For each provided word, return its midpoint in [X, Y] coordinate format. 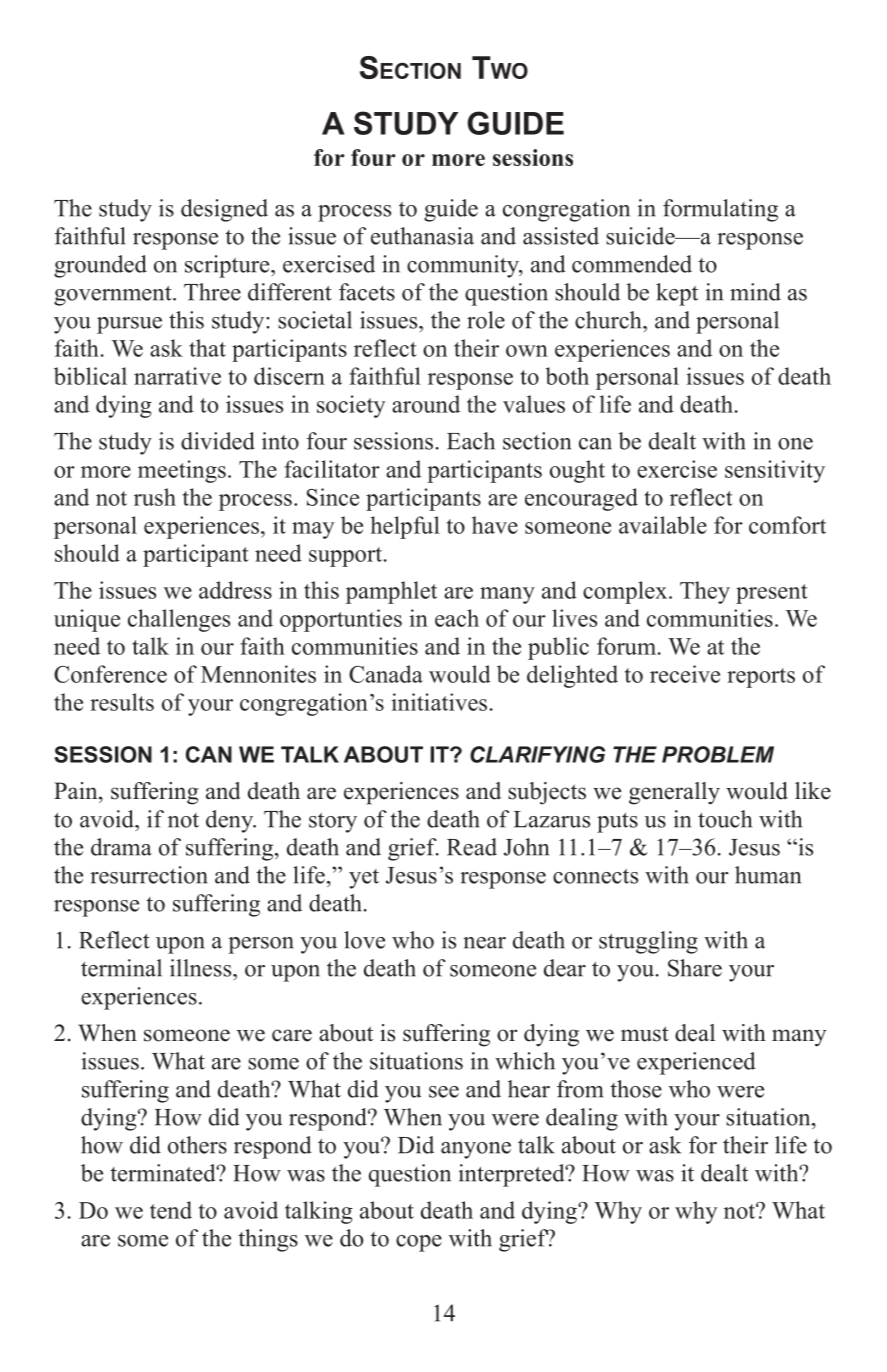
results [122, 702]
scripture [228, 266]
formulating [720, 210]
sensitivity [775, 471]
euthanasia [422, 236]
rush [155, 497]
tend [171, 1210]
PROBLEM [718, 754]
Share [695, 968]
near [484, 943]
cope [419, 1243]
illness [202, 968]
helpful [405, 527]
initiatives [439, 702]
